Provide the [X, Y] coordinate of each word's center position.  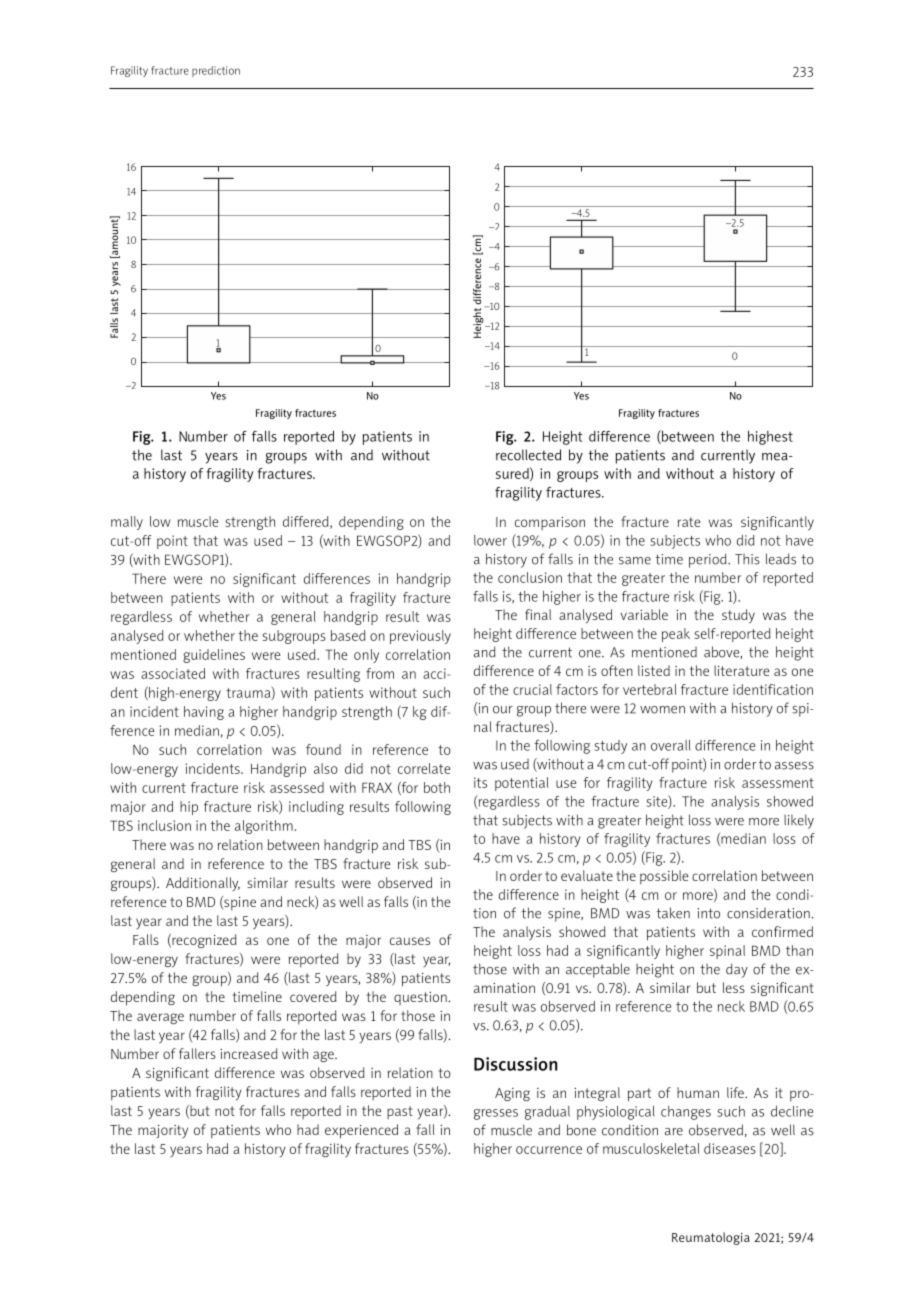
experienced [361, 1131]
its [480, 782]
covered [313, 996]
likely [799, 821]
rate [689, 522]
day [737, 970]
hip [189, 808]
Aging [512, 1094]
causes [410, 941]
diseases [730, 1148]
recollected [528, 455]
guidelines [214, 656]
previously [420, 637]
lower [490, 540]
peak [676, 635]
